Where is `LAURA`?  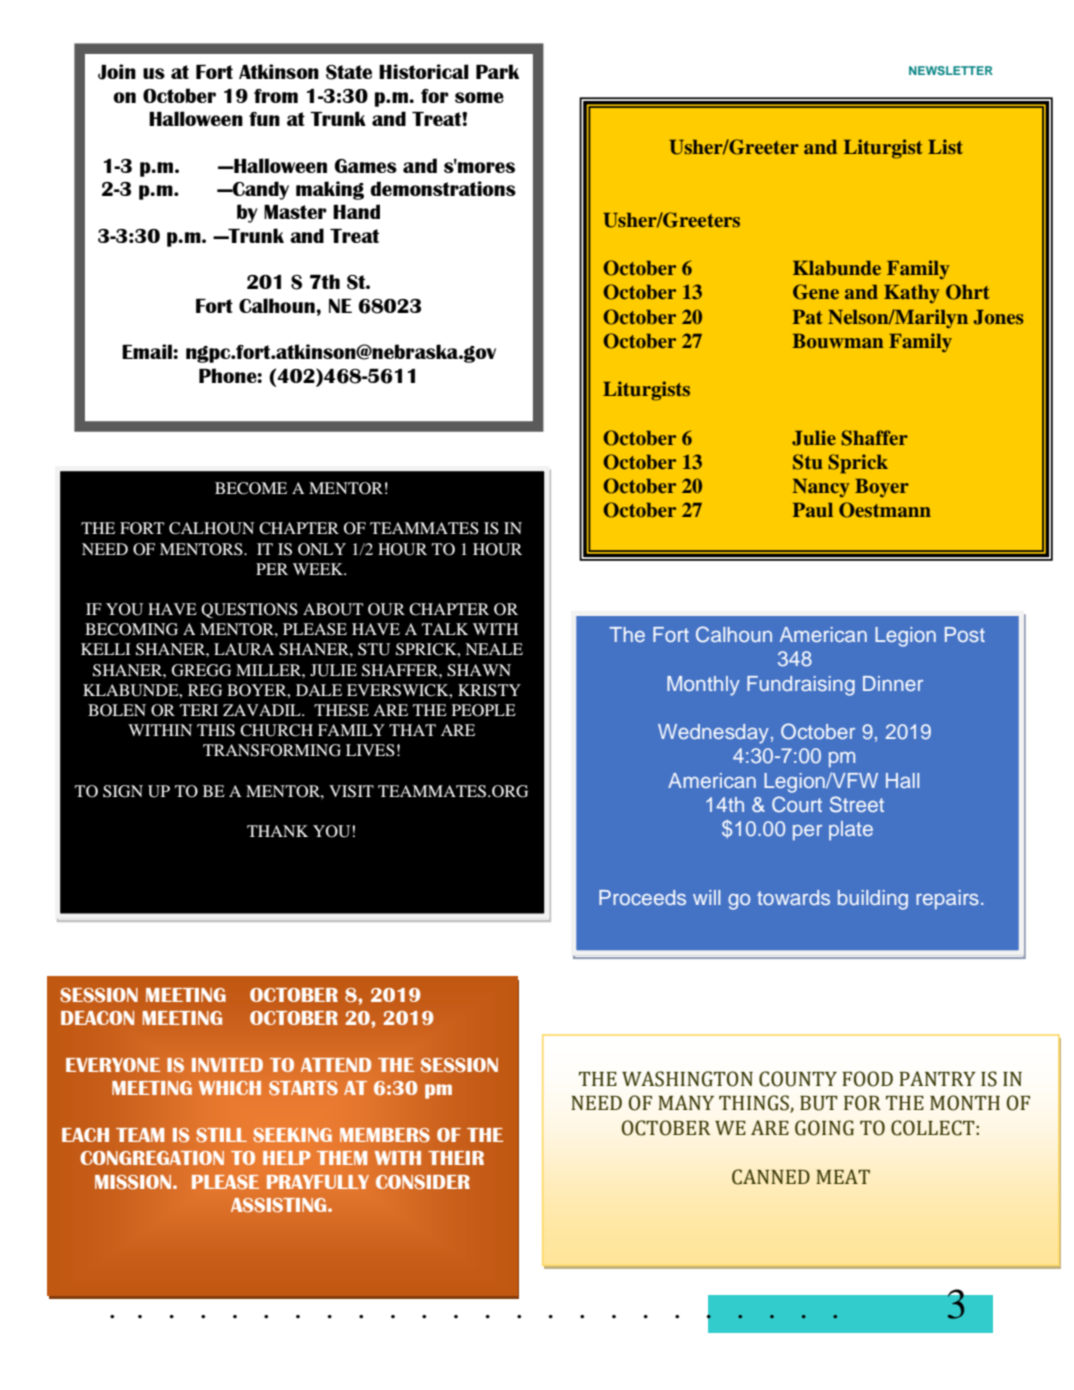
LAURA is located at coordinates (244, 649).
